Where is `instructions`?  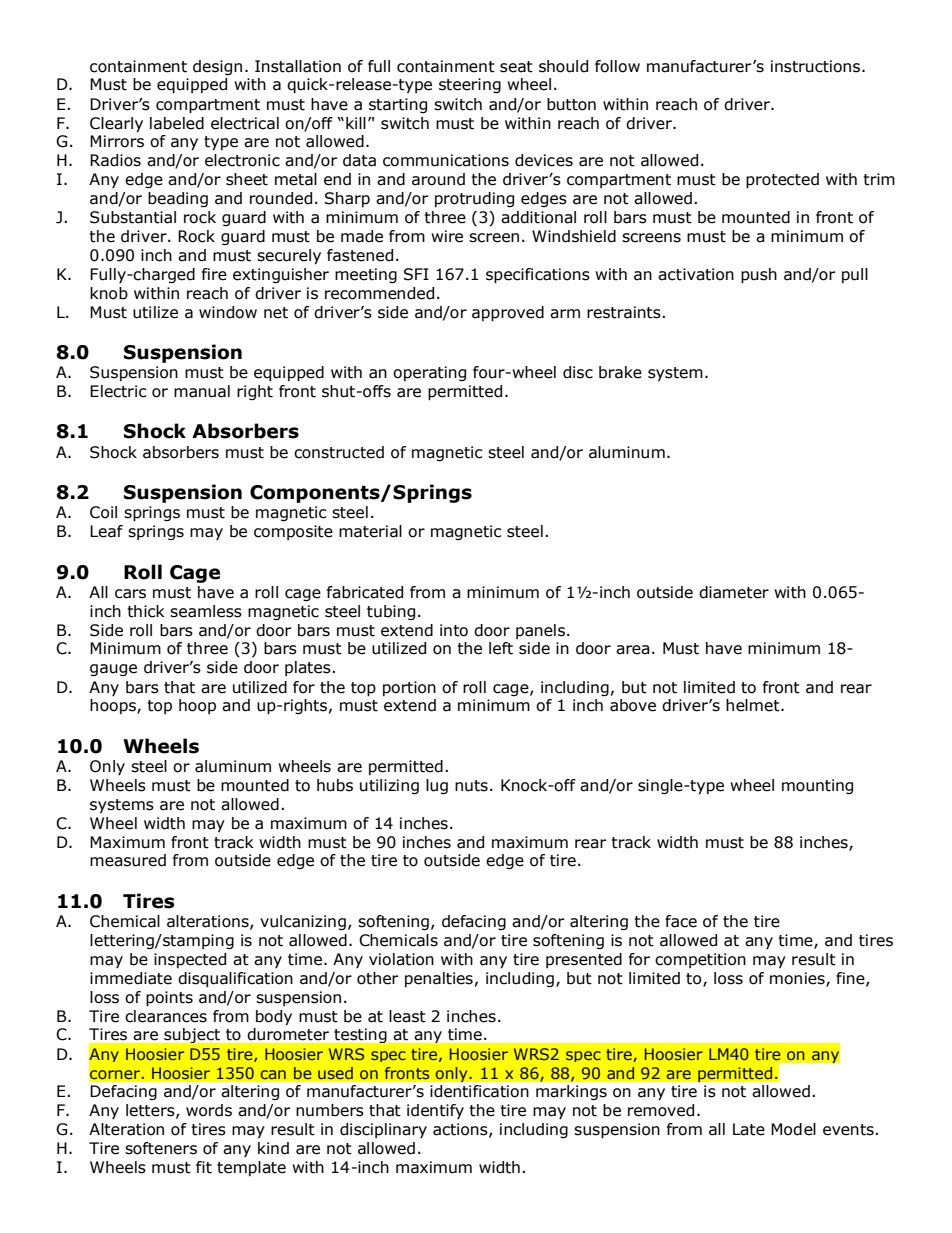 instructions is located at coordinates (817, 66).
